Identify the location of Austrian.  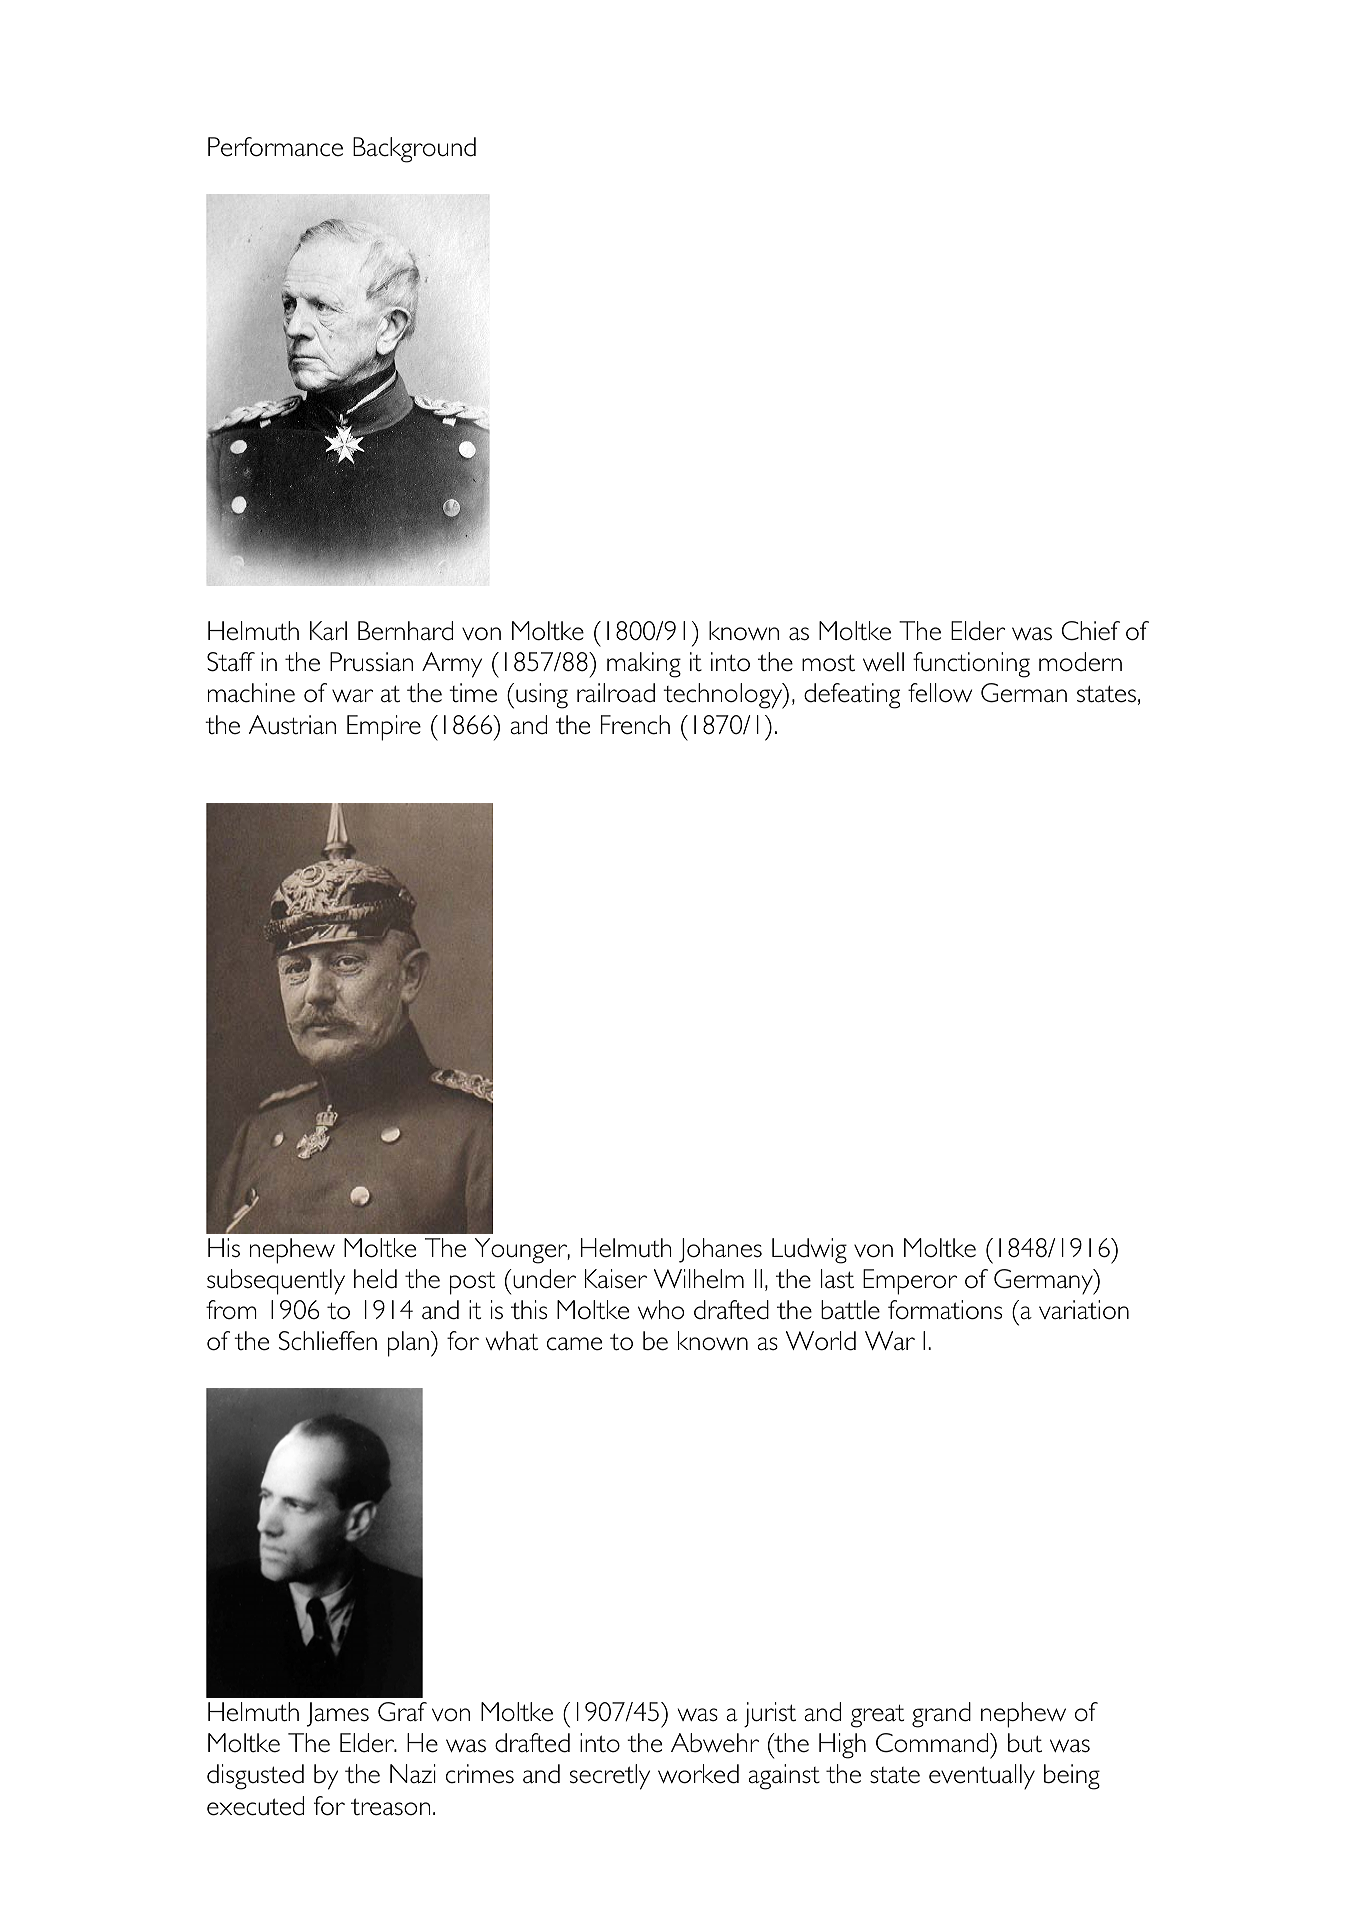
(292, 725).
